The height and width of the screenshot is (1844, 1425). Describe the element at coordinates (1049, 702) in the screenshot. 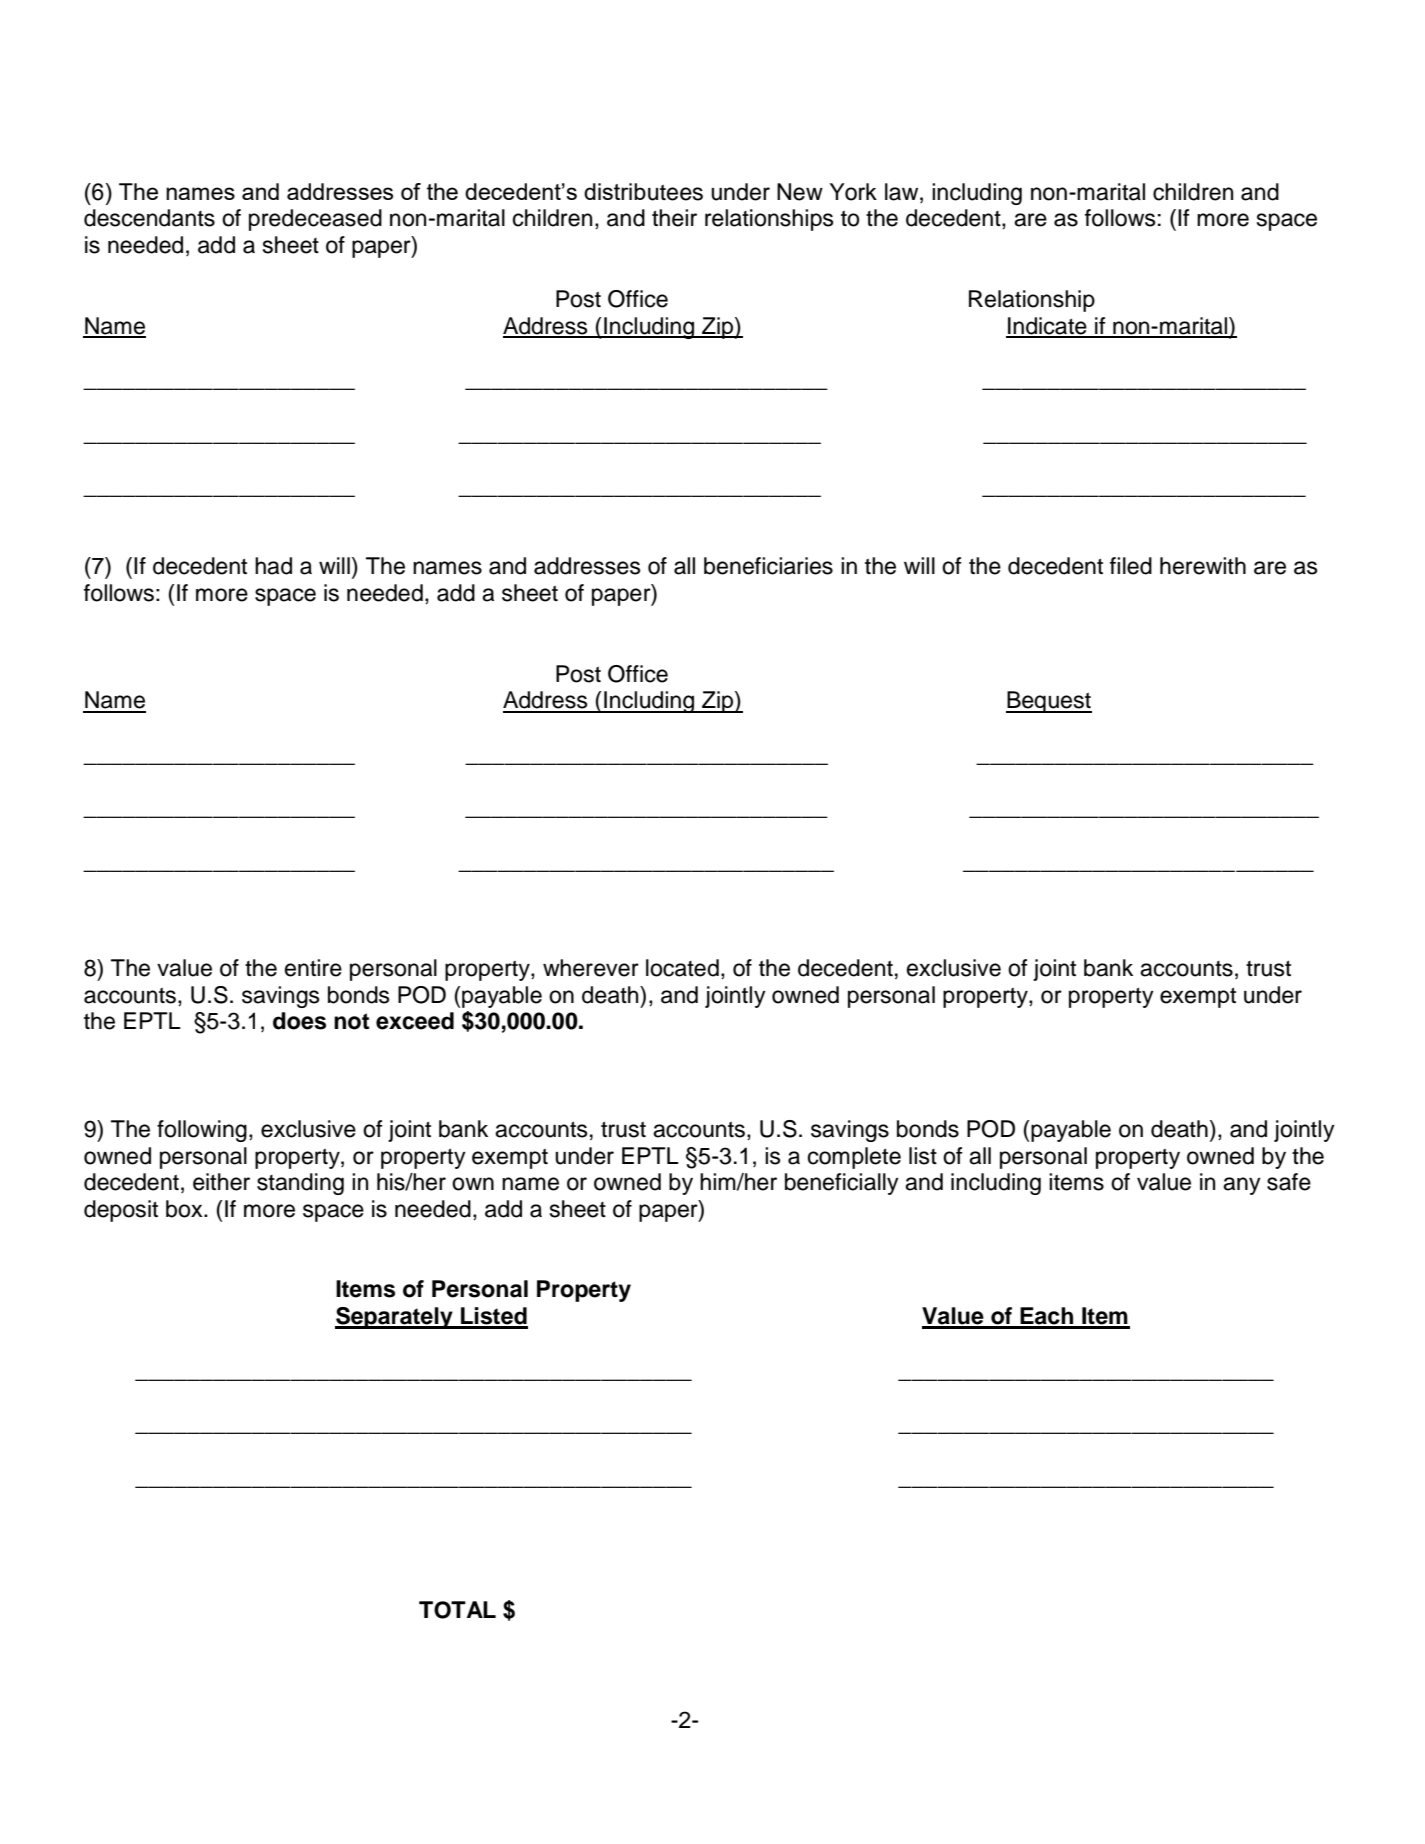

I see `Bequest` at that location.
